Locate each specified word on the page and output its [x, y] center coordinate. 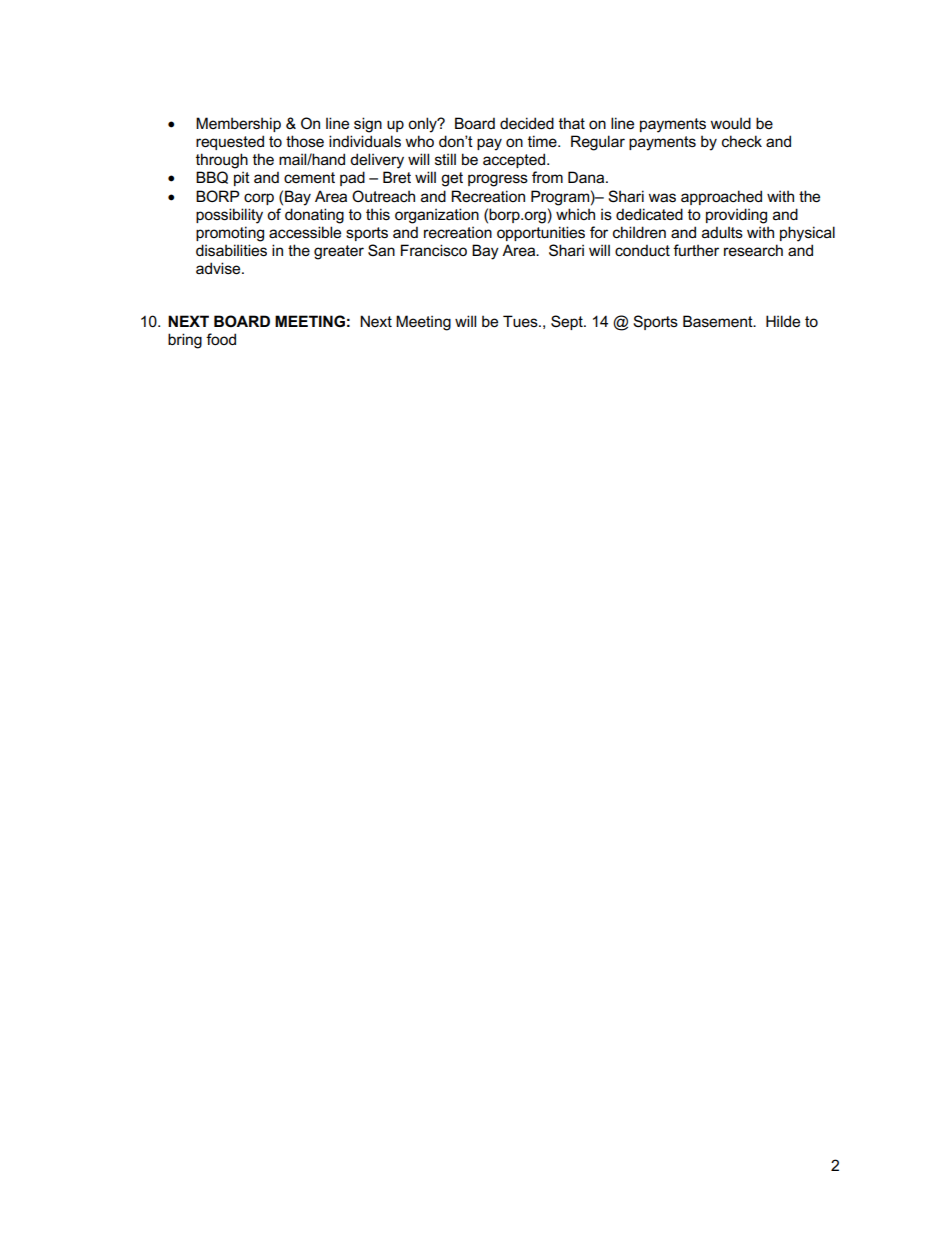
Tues [521, 321]
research [753, 250]
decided [527, 123]
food [221, 339]
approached [721, 197]
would [730, 123]
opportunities [541, 233]
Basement [719, 321]
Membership [238, 124]
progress [498, 180]
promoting [230, 234]
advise [219, 268]
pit [242, 178]
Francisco [434, 250]
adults [722, 232]
